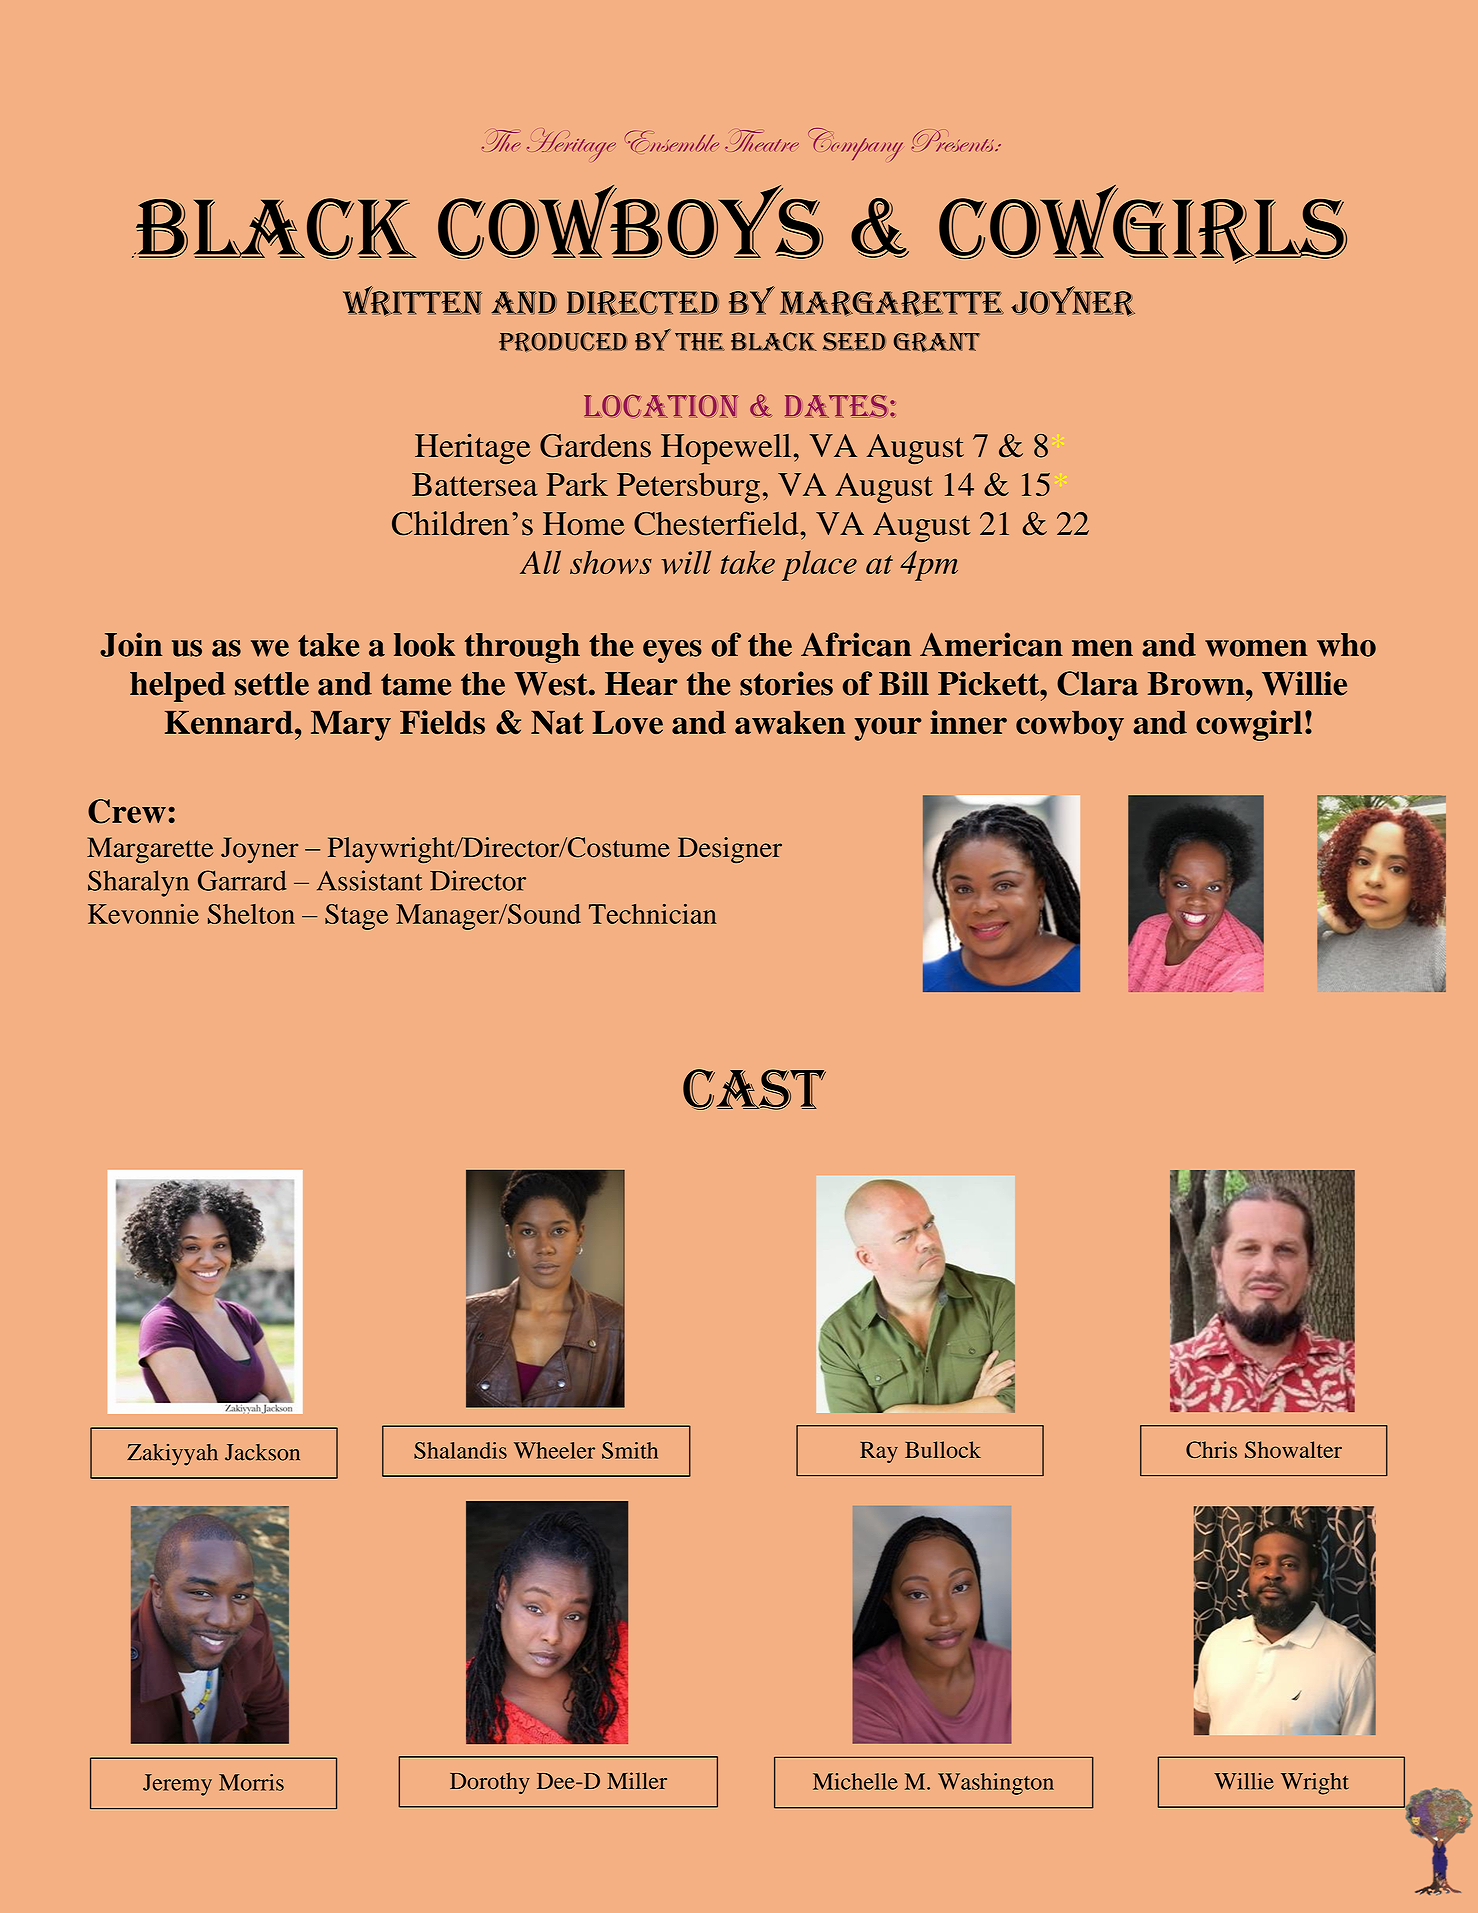 This page has height=1913, width=1478. Describe the element at coordinates (1256, 648) in the page. I see `women` at that location.
